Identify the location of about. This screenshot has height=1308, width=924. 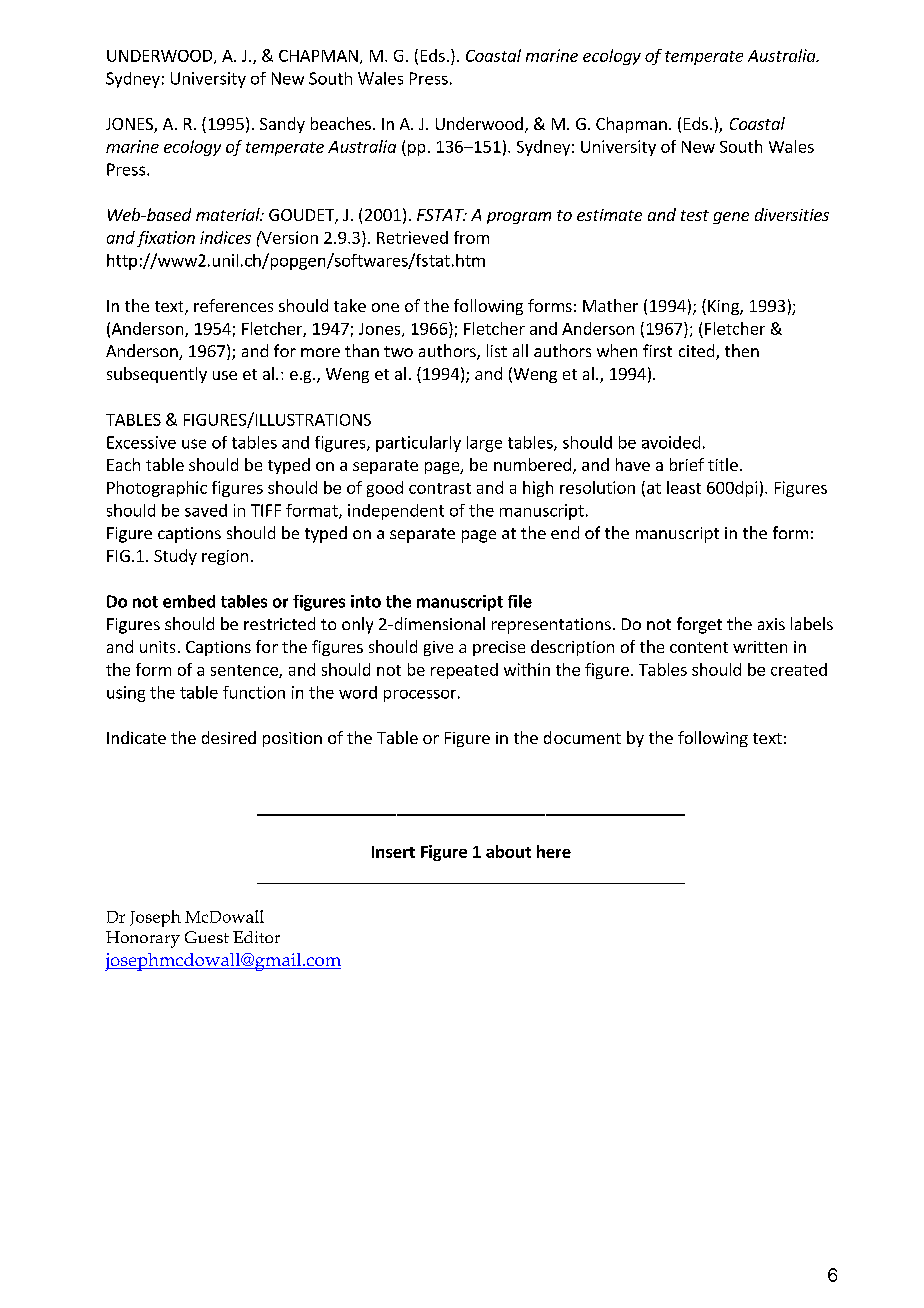
(508, 851).
